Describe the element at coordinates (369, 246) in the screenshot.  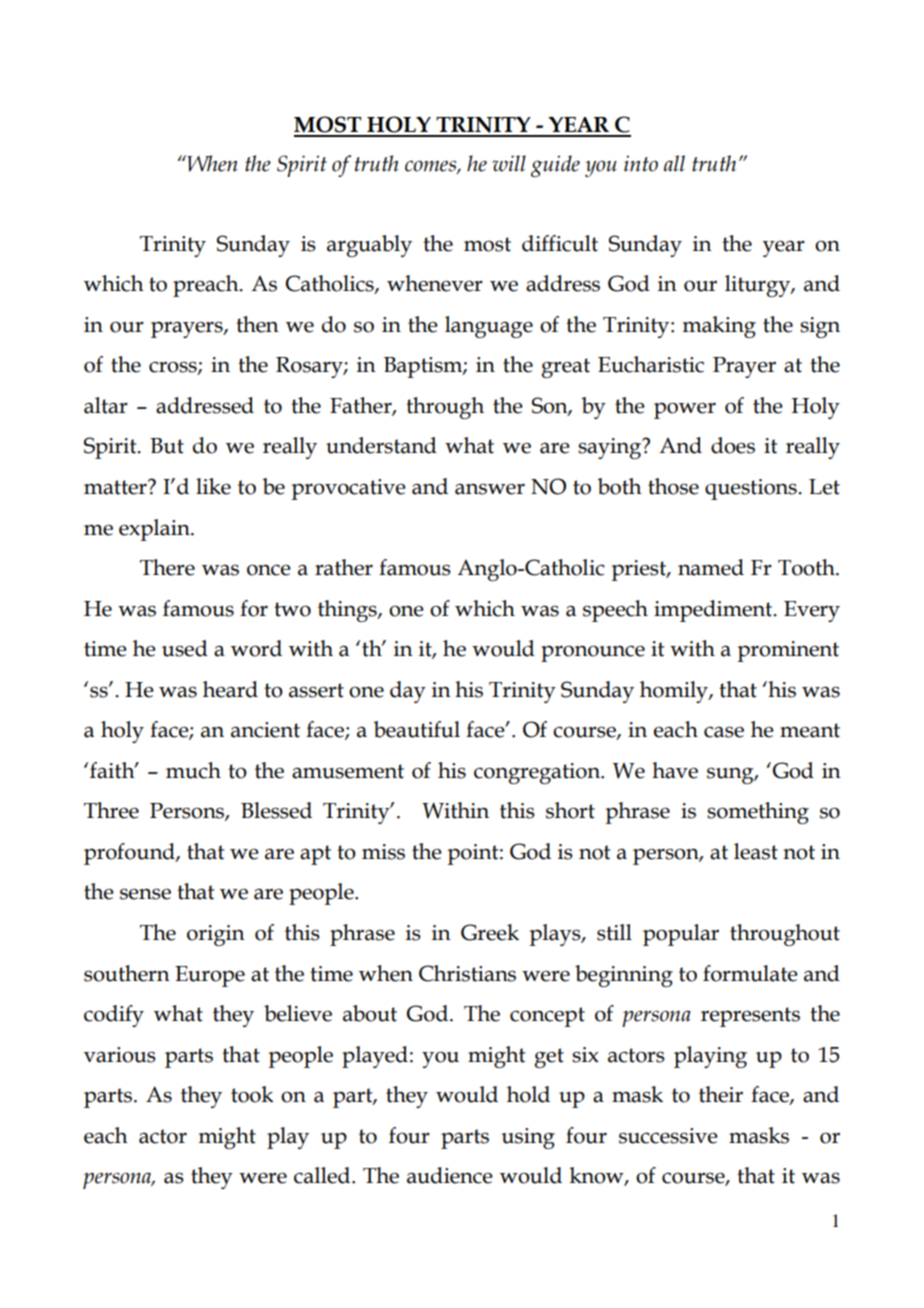
I see `arguably` at that location.
